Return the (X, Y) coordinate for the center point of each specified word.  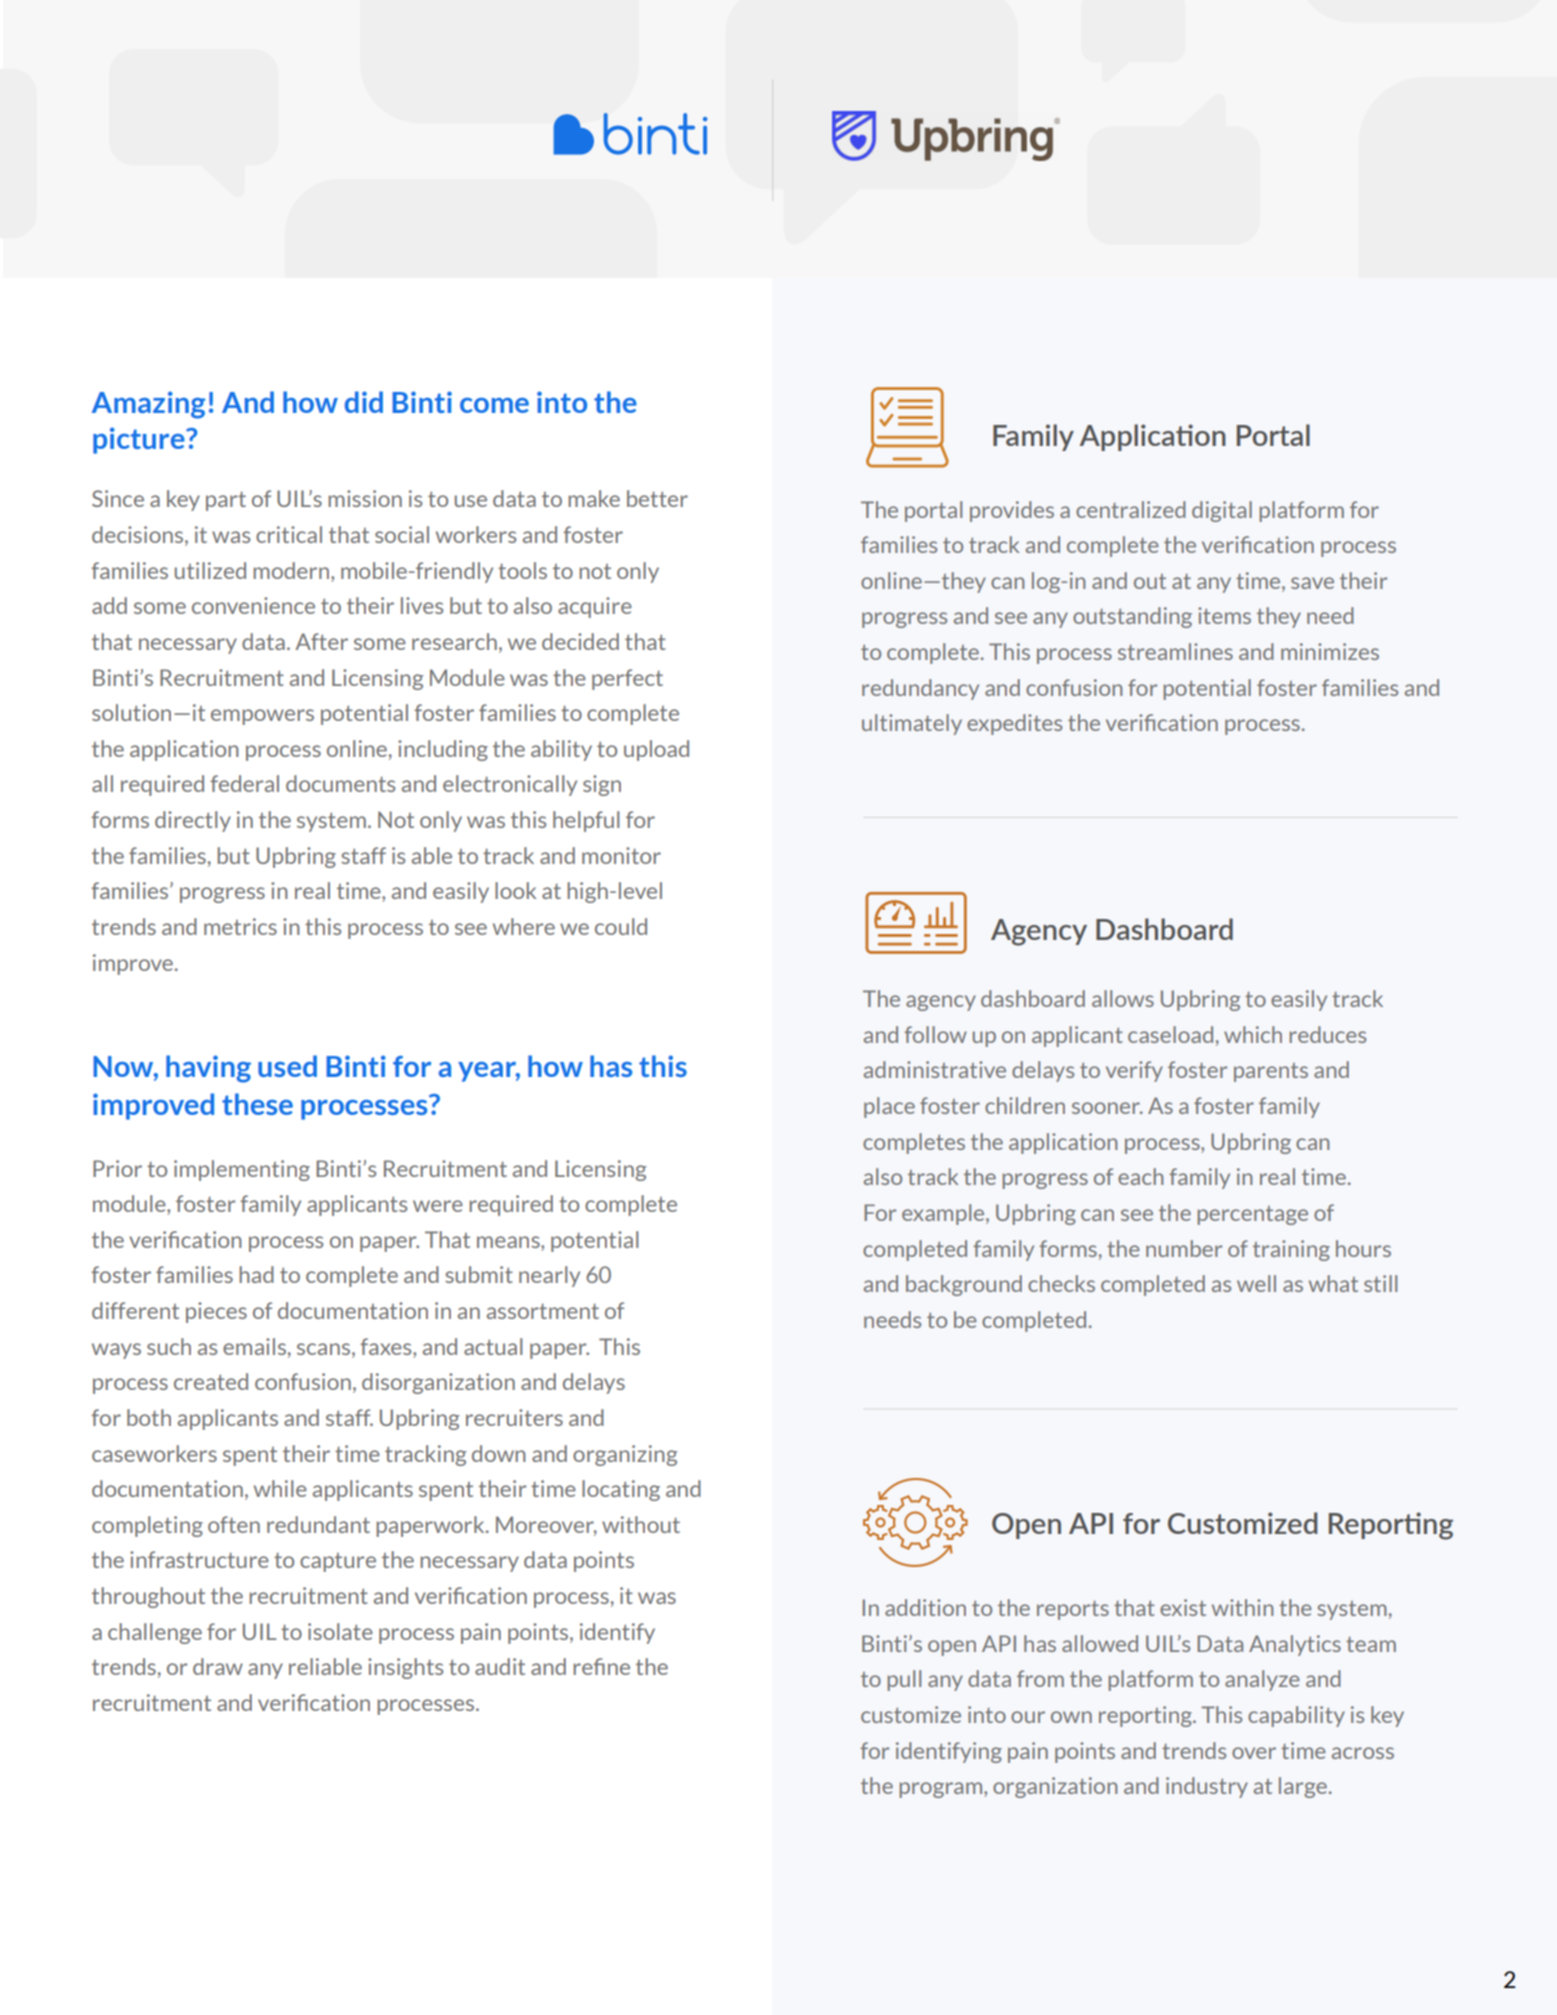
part (226, 501)
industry (1207, 1787)
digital (1222, 511)
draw (218, 1666)
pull (904, 1680)
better (657, 498)
